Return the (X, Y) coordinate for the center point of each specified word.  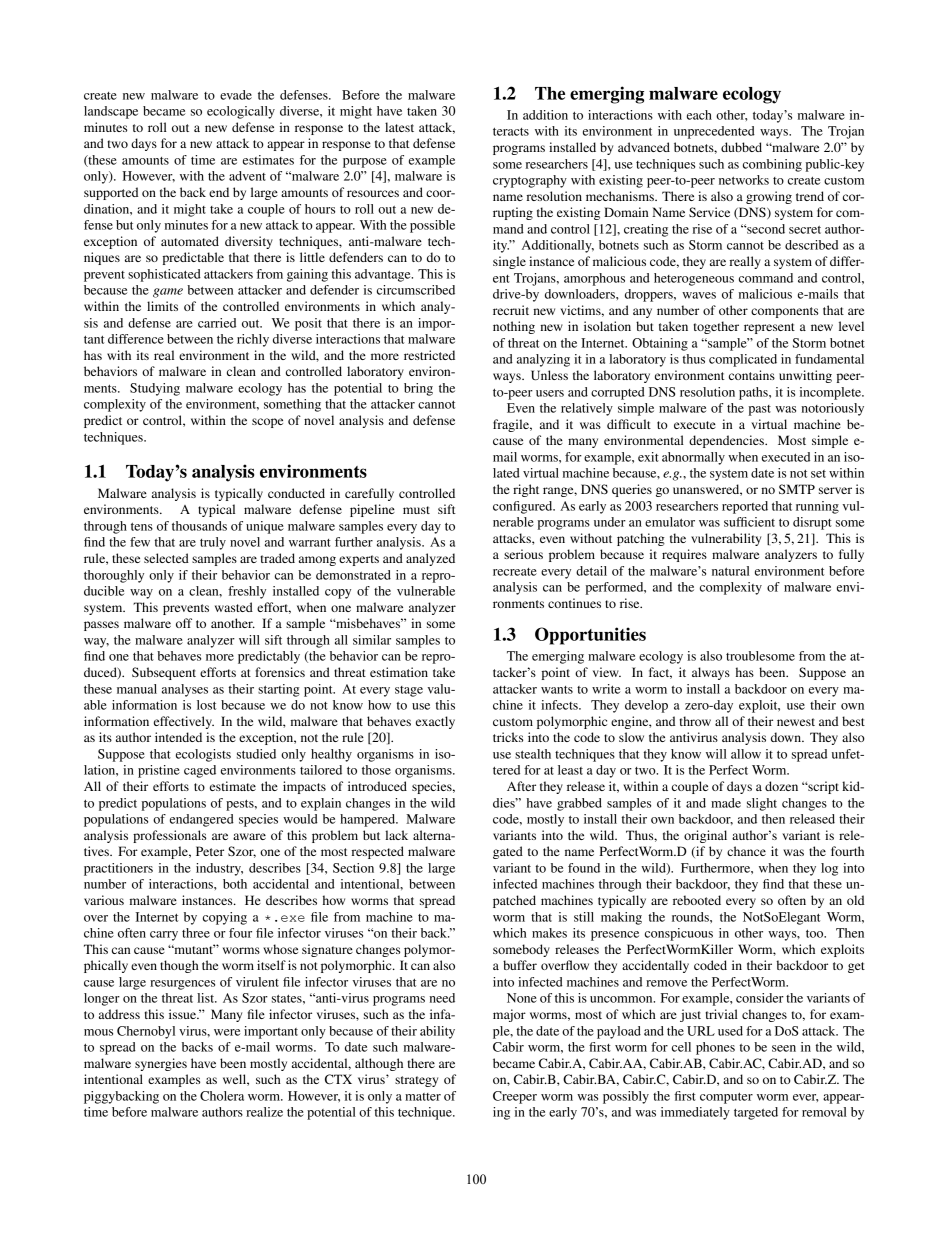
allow (746, 754)
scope (267, 423)
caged (200, 771)
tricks (508, 737)
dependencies (727, 441)
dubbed (741, 147)
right (526, 490)
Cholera (222, 1096)
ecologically (241, 112)
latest (399, 127)
